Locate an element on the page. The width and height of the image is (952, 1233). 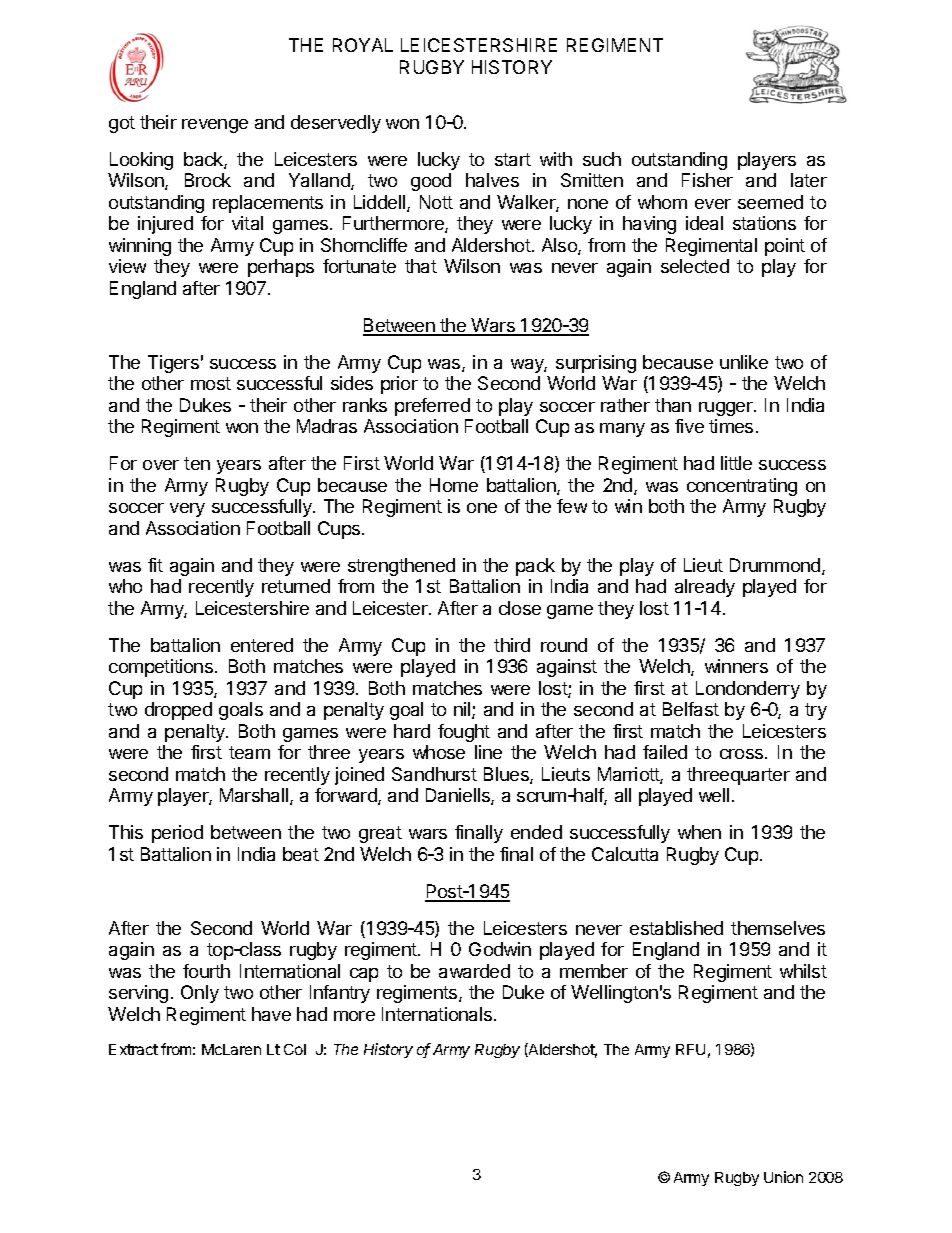
Union is located at coordinates (783, 1177).
